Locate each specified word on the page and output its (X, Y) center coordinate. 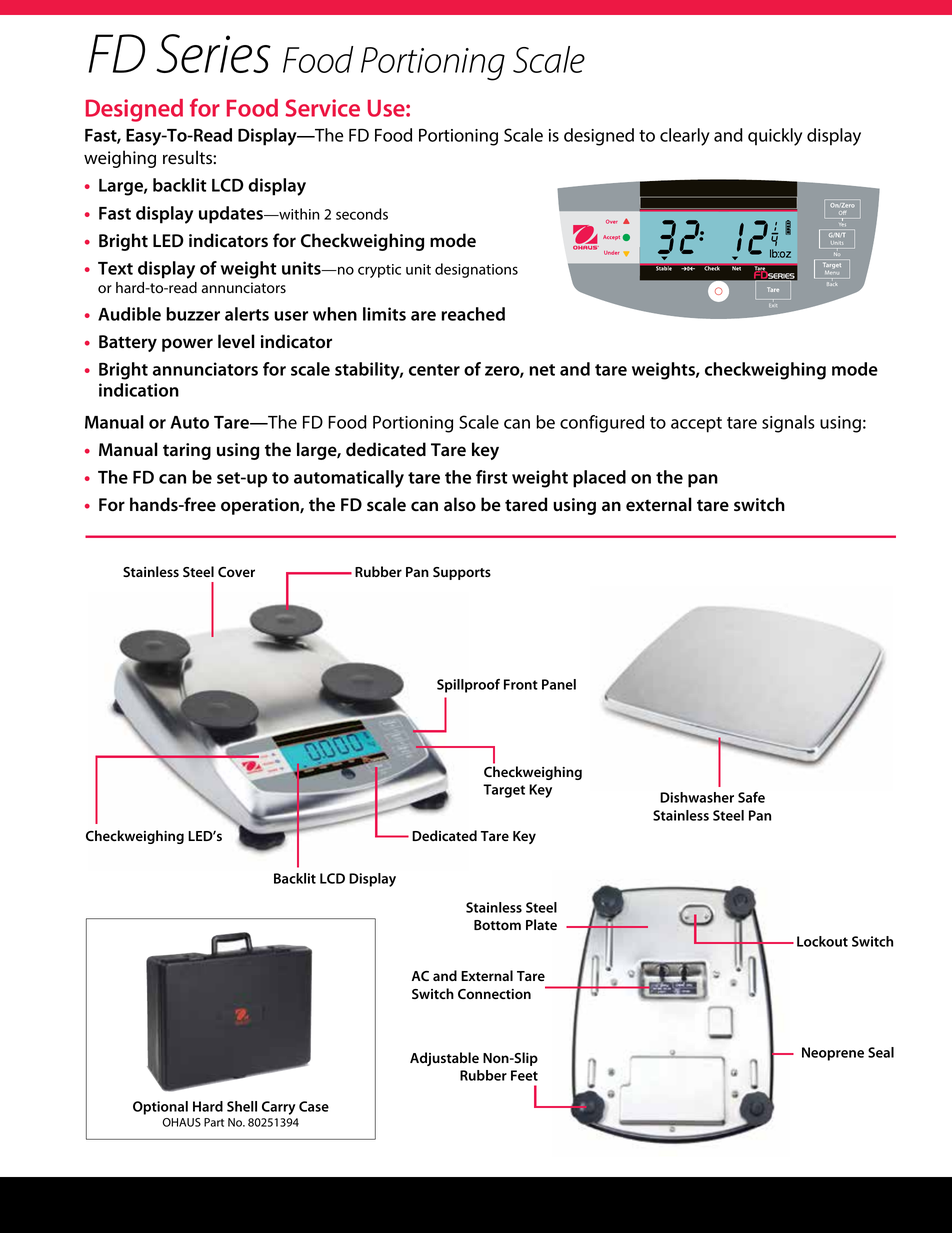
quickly (775, 137)
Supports (462, 573)
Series (213, 53)
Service (322, 108)
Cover (236, 572)
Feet (524, 1075)
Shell (242, 1106)
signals (788, 424)
